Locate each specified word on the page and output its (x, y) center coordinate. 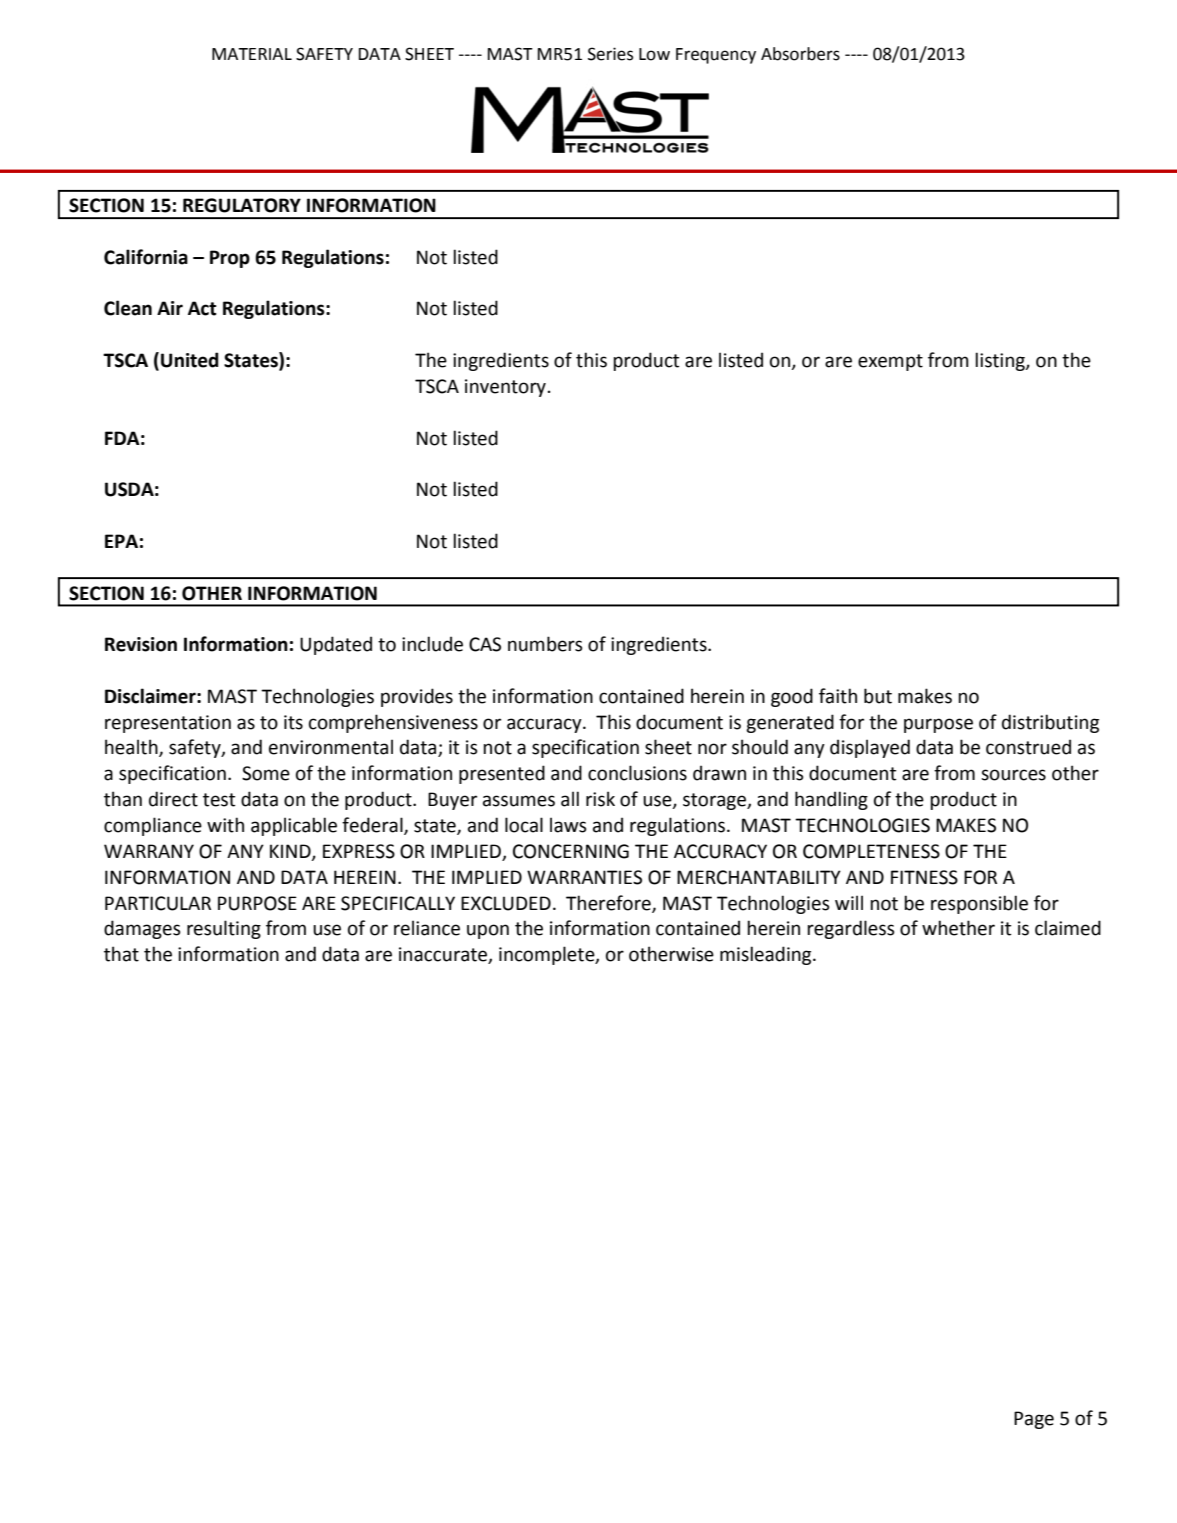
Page (1034, 1420)
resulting (224, 929)
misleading (767, 955)
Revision (141, 644)
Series (610, 54)
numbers (545, 644)
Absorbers (800, 54)
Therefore (609, 903)
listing (1001, 361)
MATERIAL (252, 54)
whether (958, 928)
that (121, 954)
